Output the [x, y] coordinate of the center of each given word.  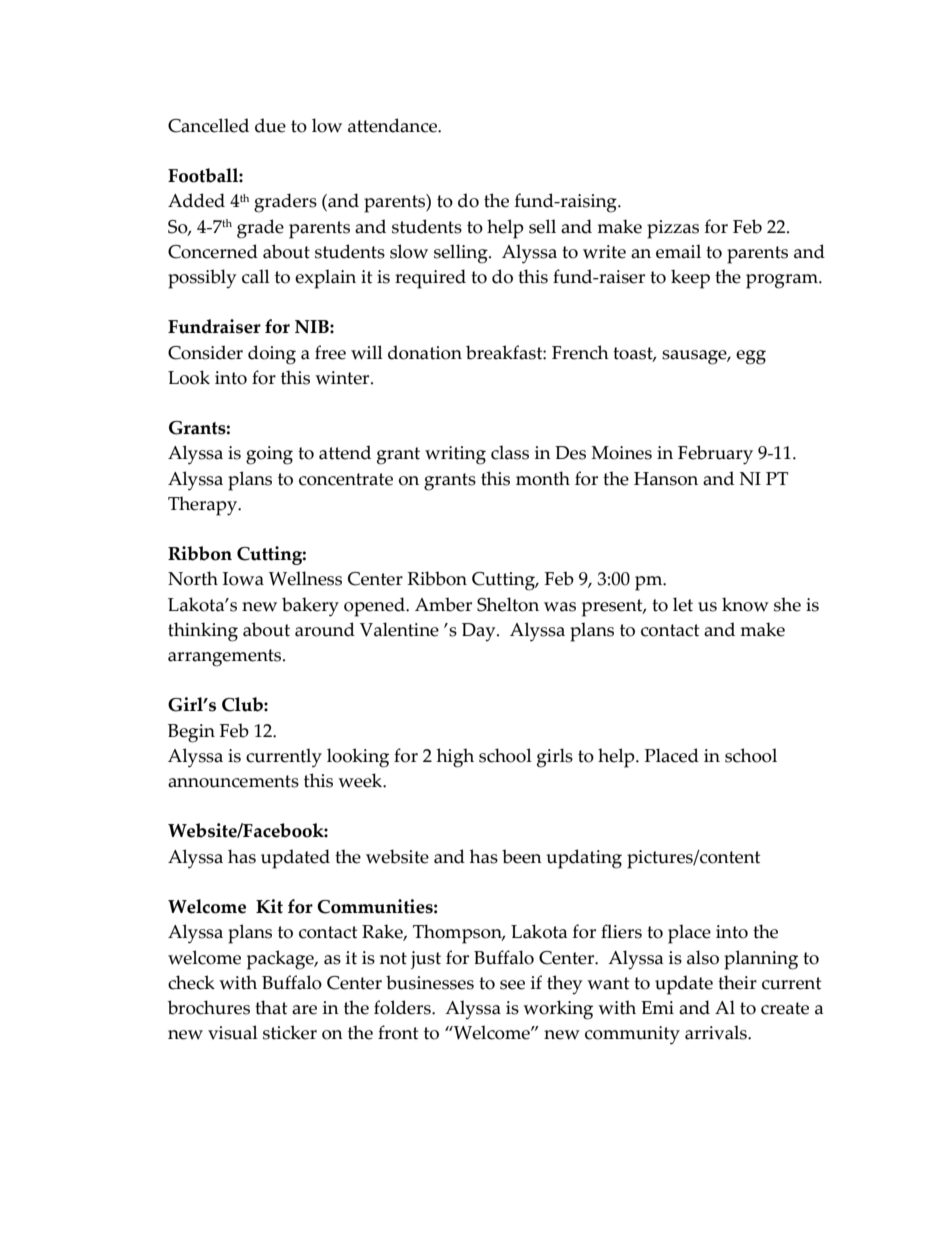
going [269, 455]
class [510, 452]
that [271, 1007]
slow [409, 251]
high [455, 758]
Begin [191, 733]
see [512, 985]
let [683, 604]
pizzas [673, 229]
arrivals [717, 1032]
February [715, 455]
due [270, 125]
